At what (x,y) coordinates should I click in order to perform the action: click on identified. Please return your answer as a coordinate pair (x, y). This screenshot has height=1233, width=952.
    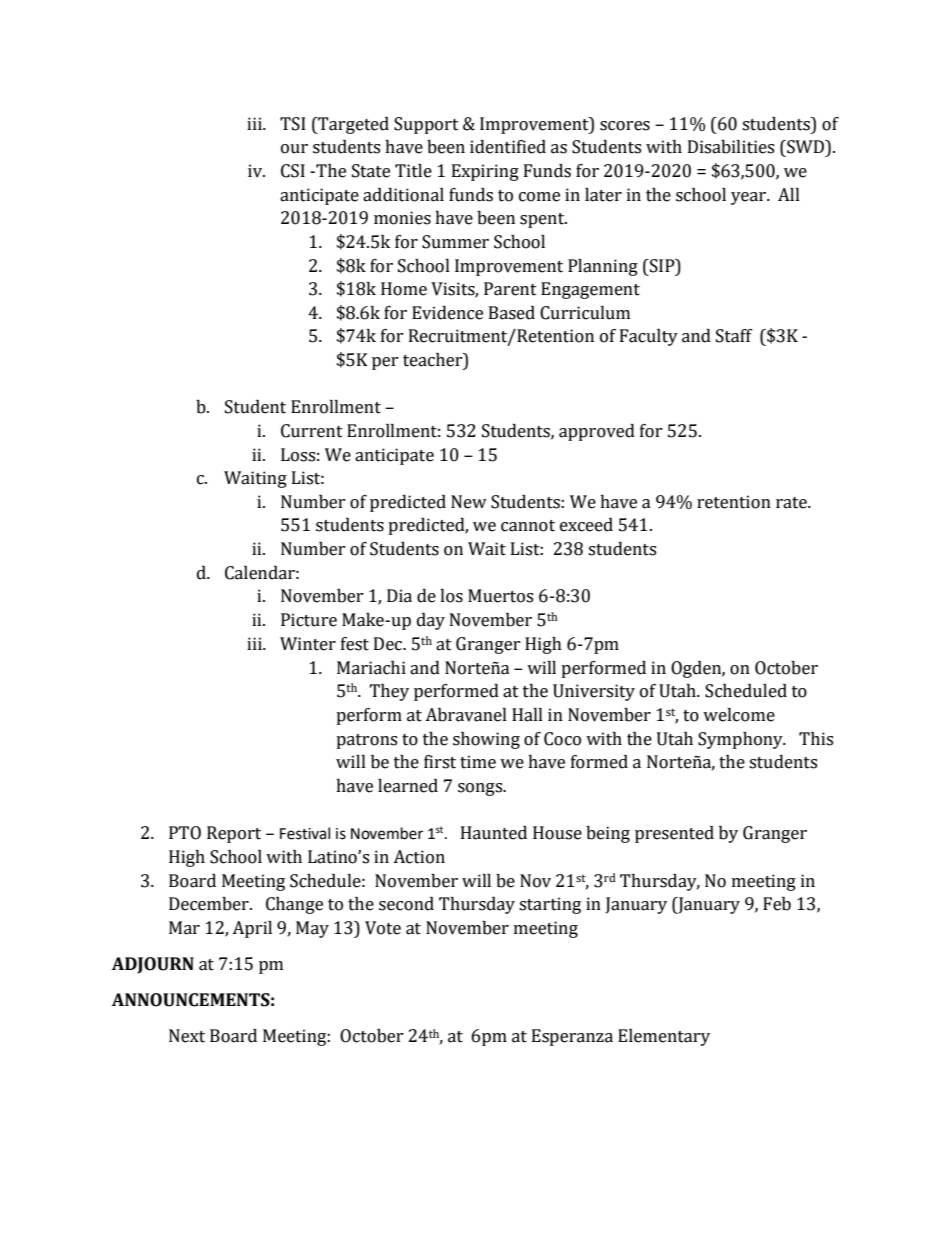
    Looking at the image, I should click on (508, 147).
